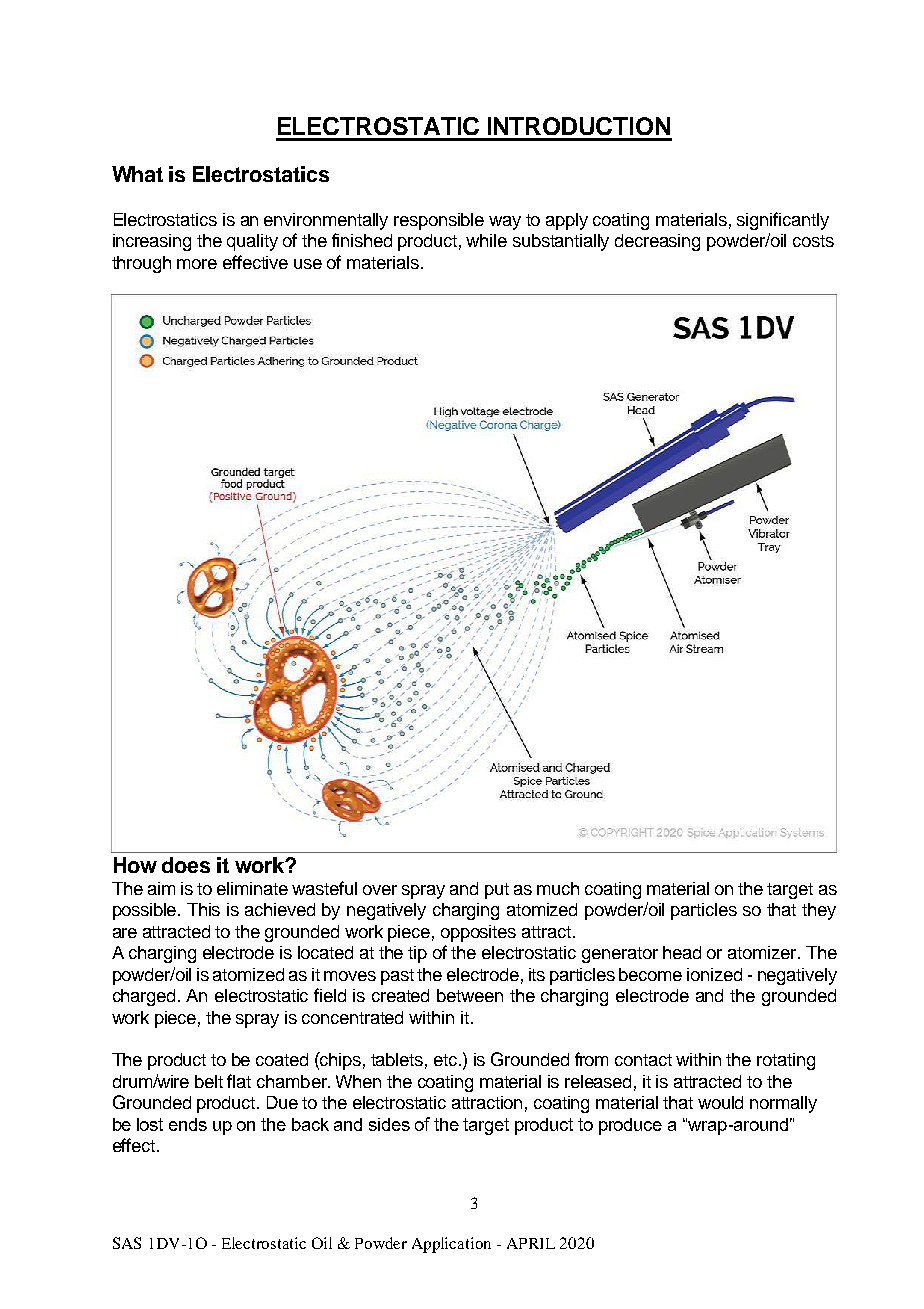 This page has height=1309, width=924. Describe the element at coordinates (439, 221) in the page. I see `responsible` at that location.
